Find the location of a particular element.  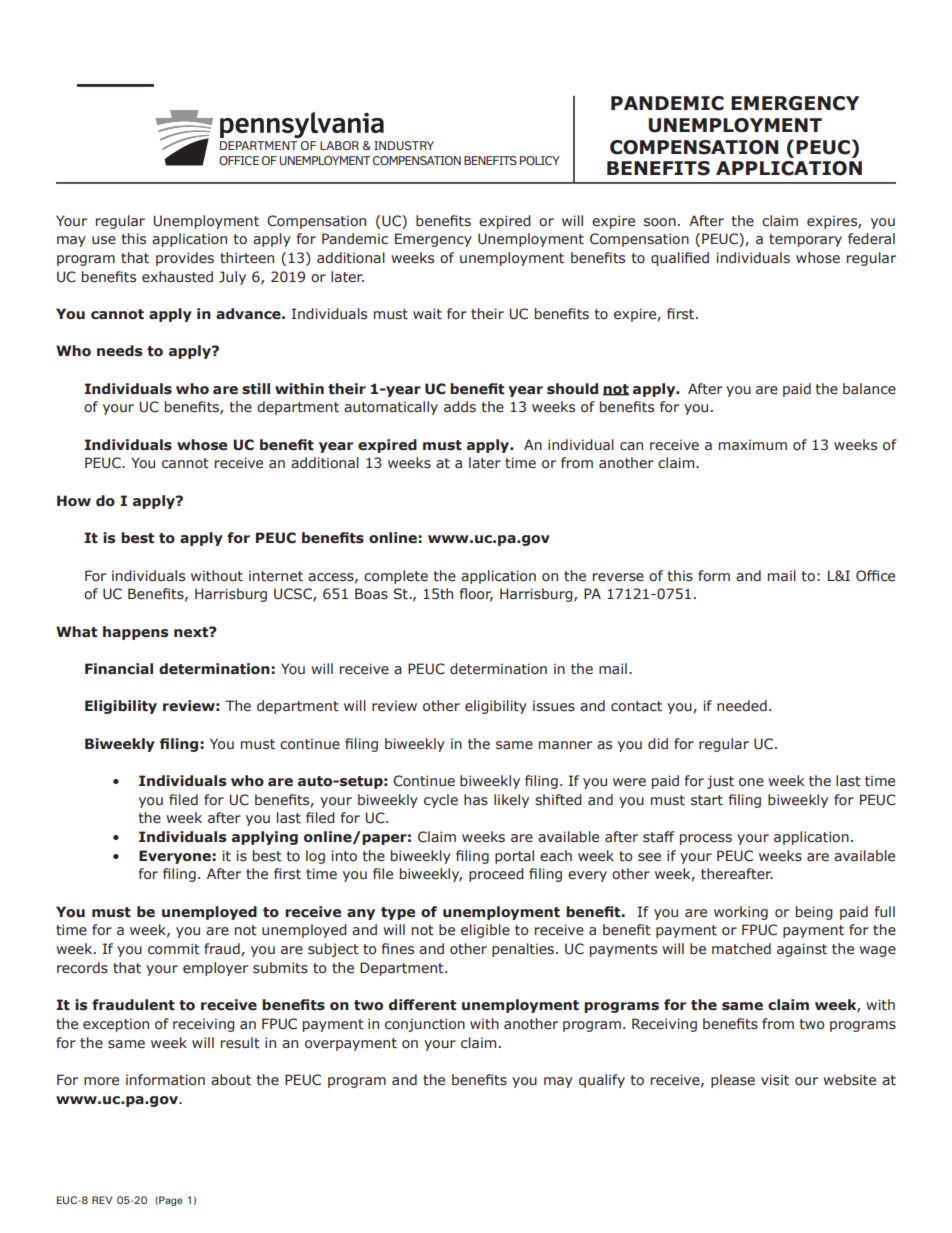

use is located at coordinates (104, 240).
